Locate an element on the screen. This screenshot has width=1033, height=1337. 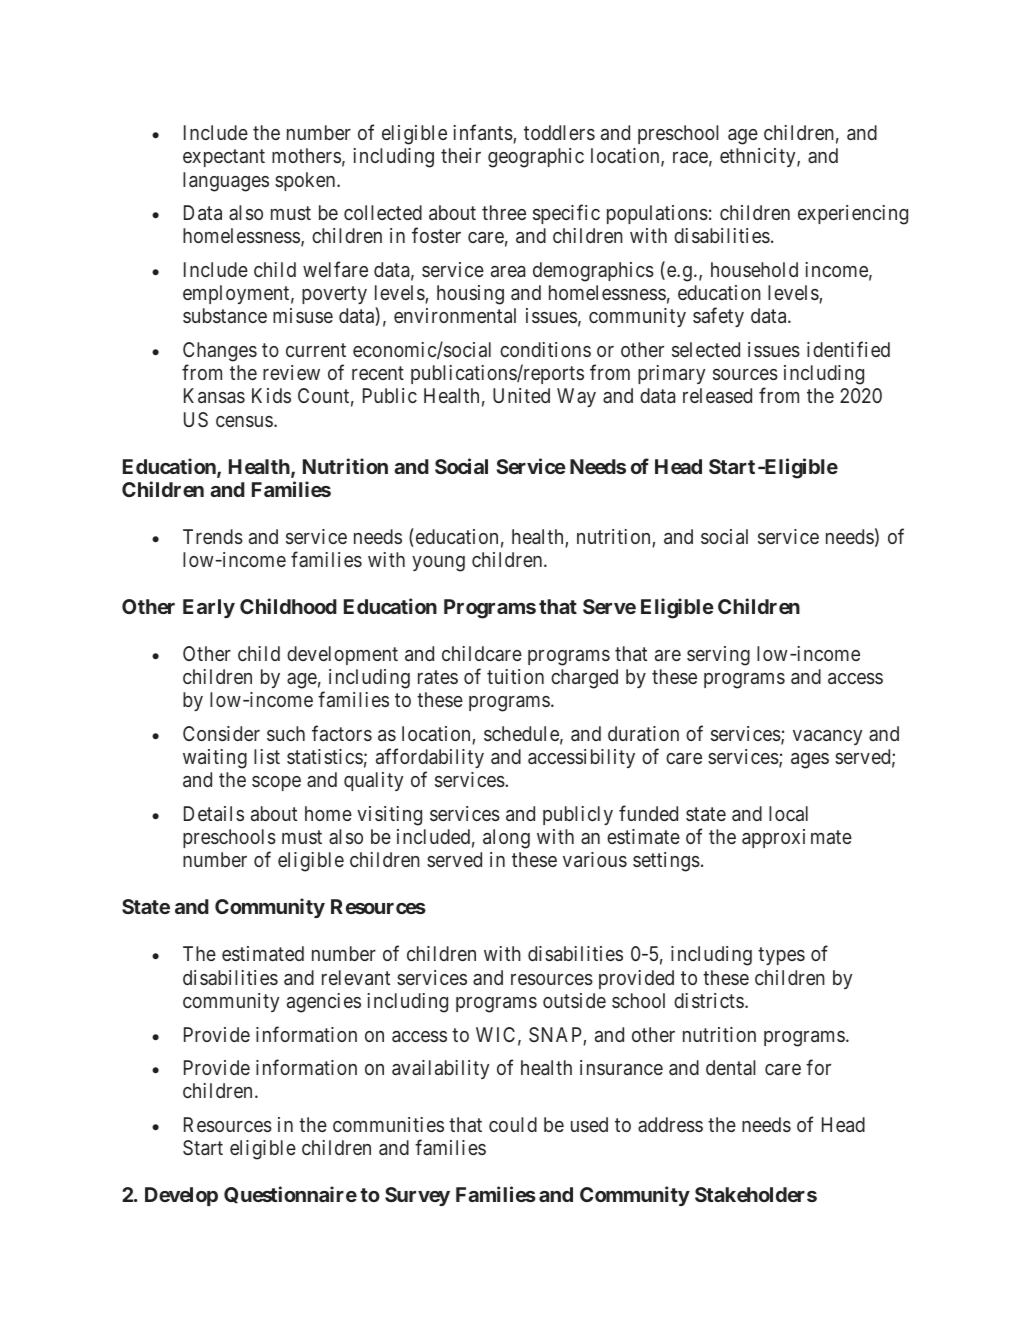
ethnicity is located at coordinates (759, 157).
